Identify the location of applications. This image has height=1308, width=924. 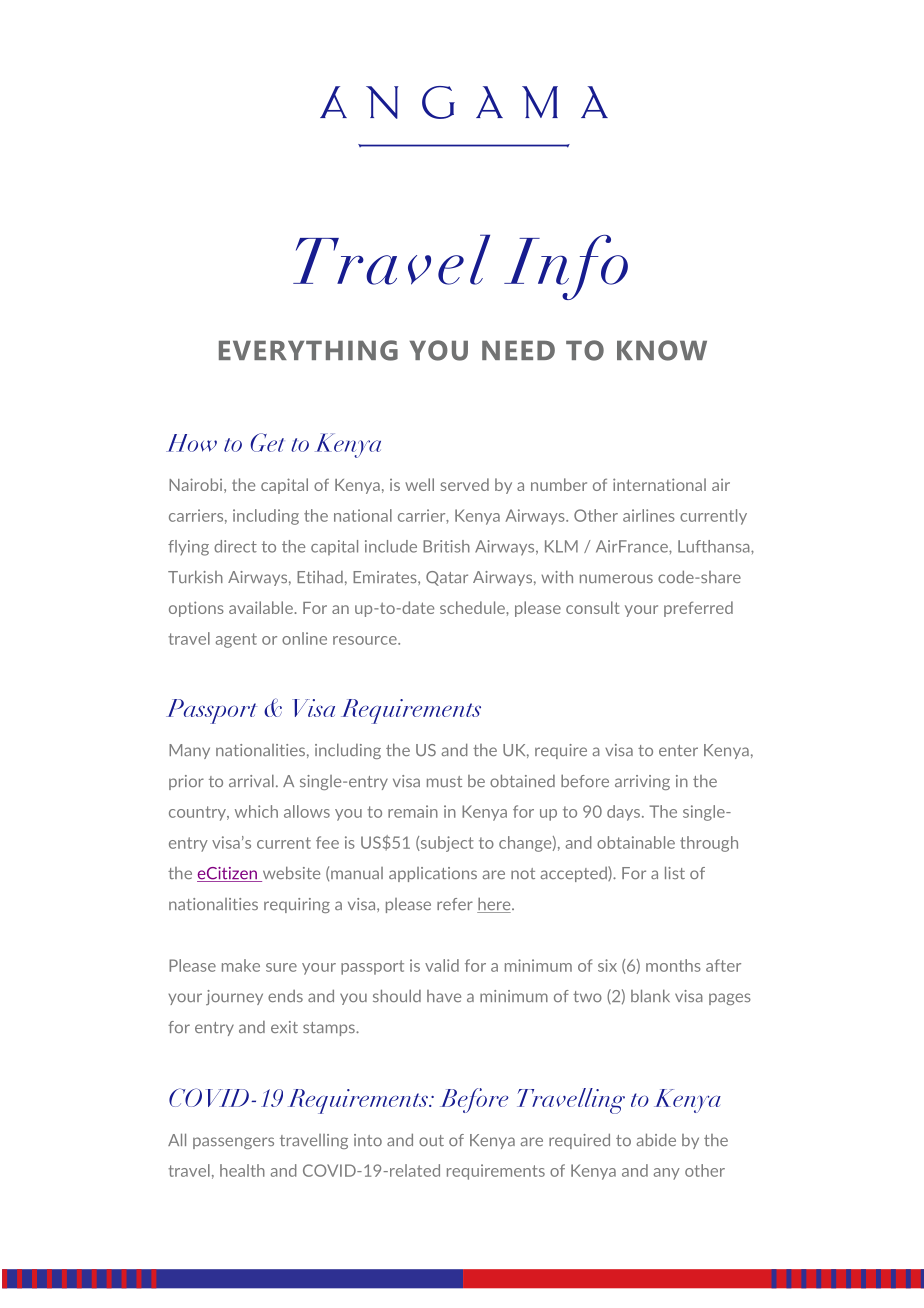
(433, 874).
